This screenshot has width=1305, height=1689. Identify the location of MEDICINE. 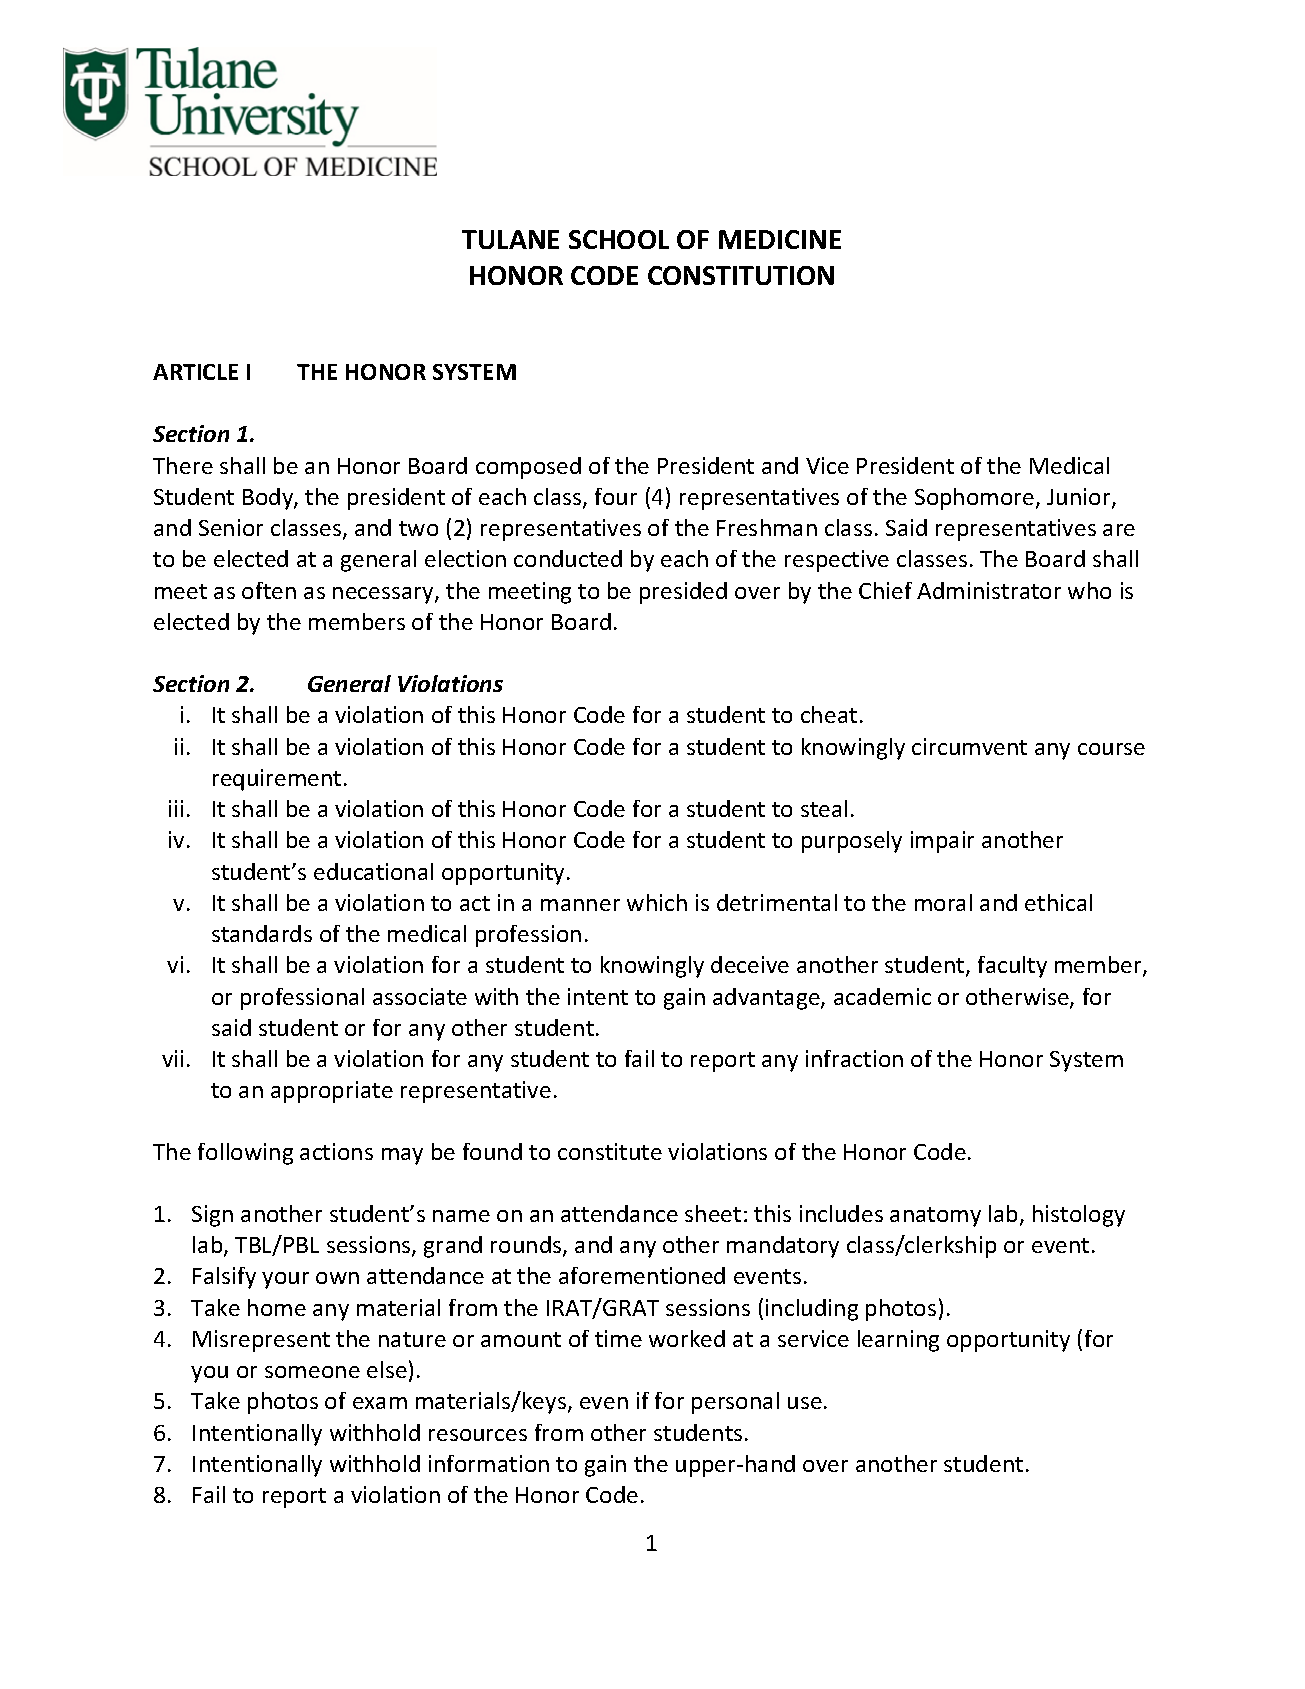
(780, 239).
